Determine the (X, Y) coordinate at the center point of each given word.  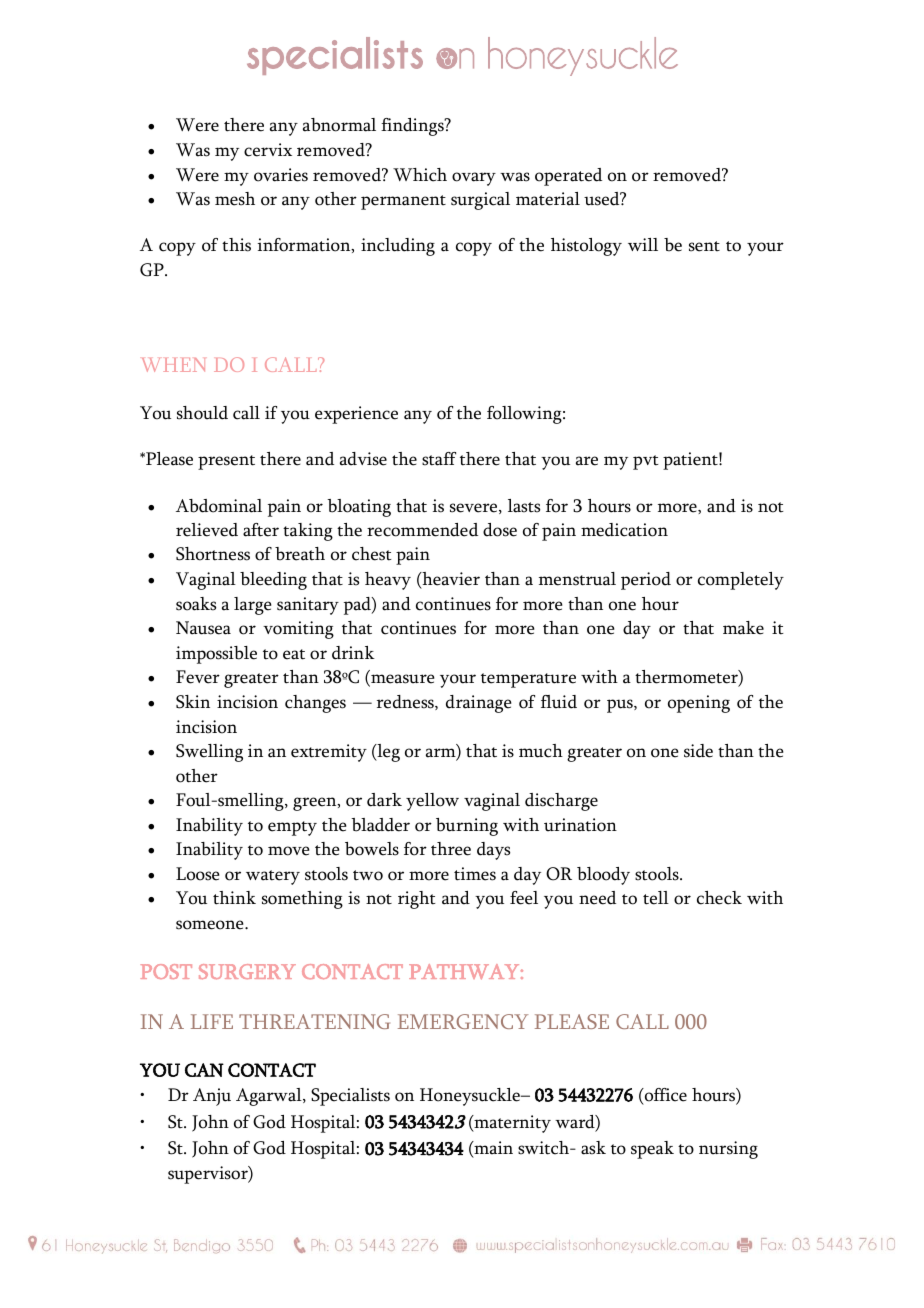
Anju (212, 1097)
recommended (422, 530)
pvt (646, 462)
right (417, 900)
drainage (478, 704)
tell (656, 898)
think (234, 898)
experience (356, 415)
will (643, 244)
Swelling (209, 753)
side (698, 751)
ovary (474, 179)
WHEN (173, 365)
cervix (268, 150)
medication (624, 530)
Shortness (213, 554)
